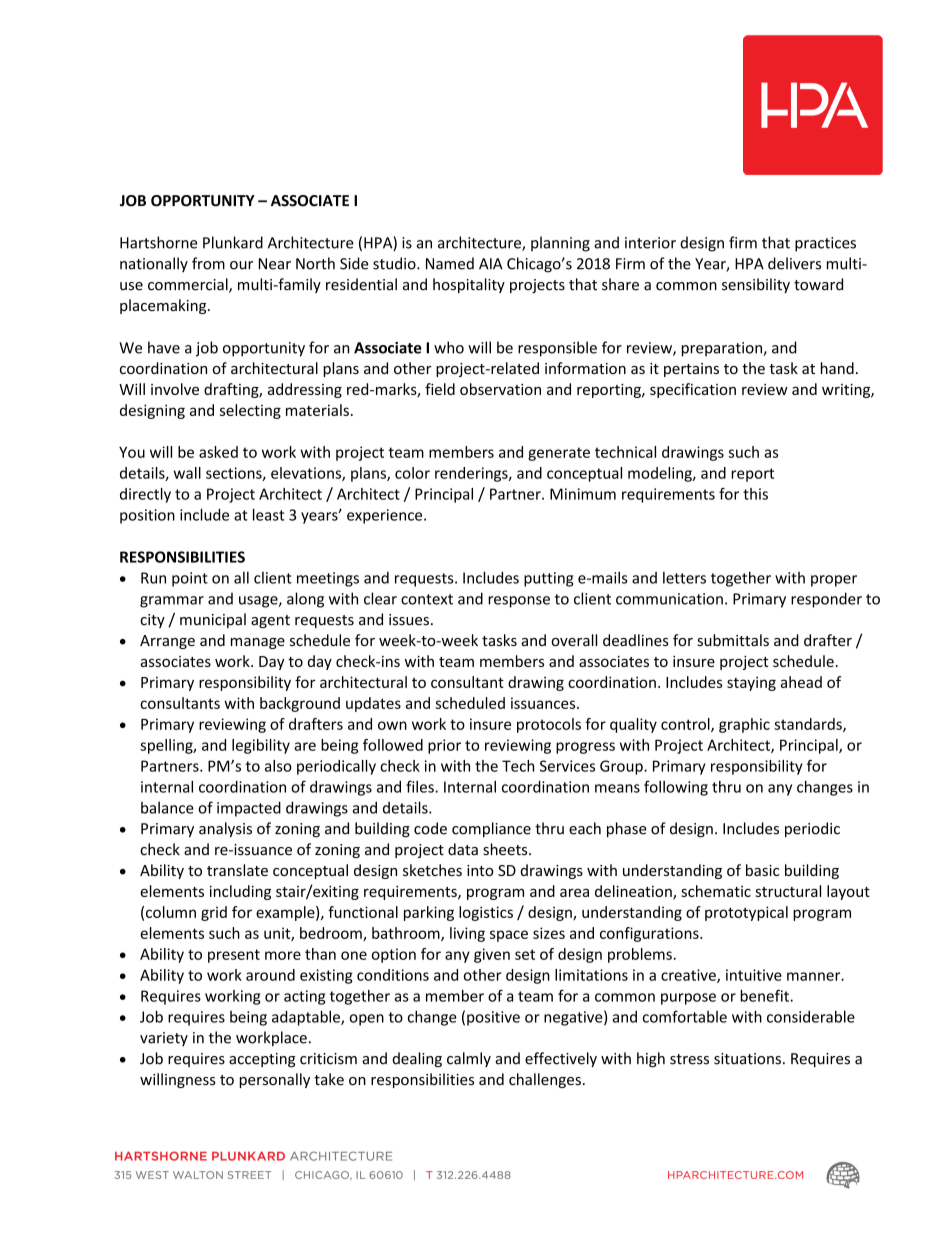 This document has width=952, height=1233. I want to click on staying, so click(751, 683).
